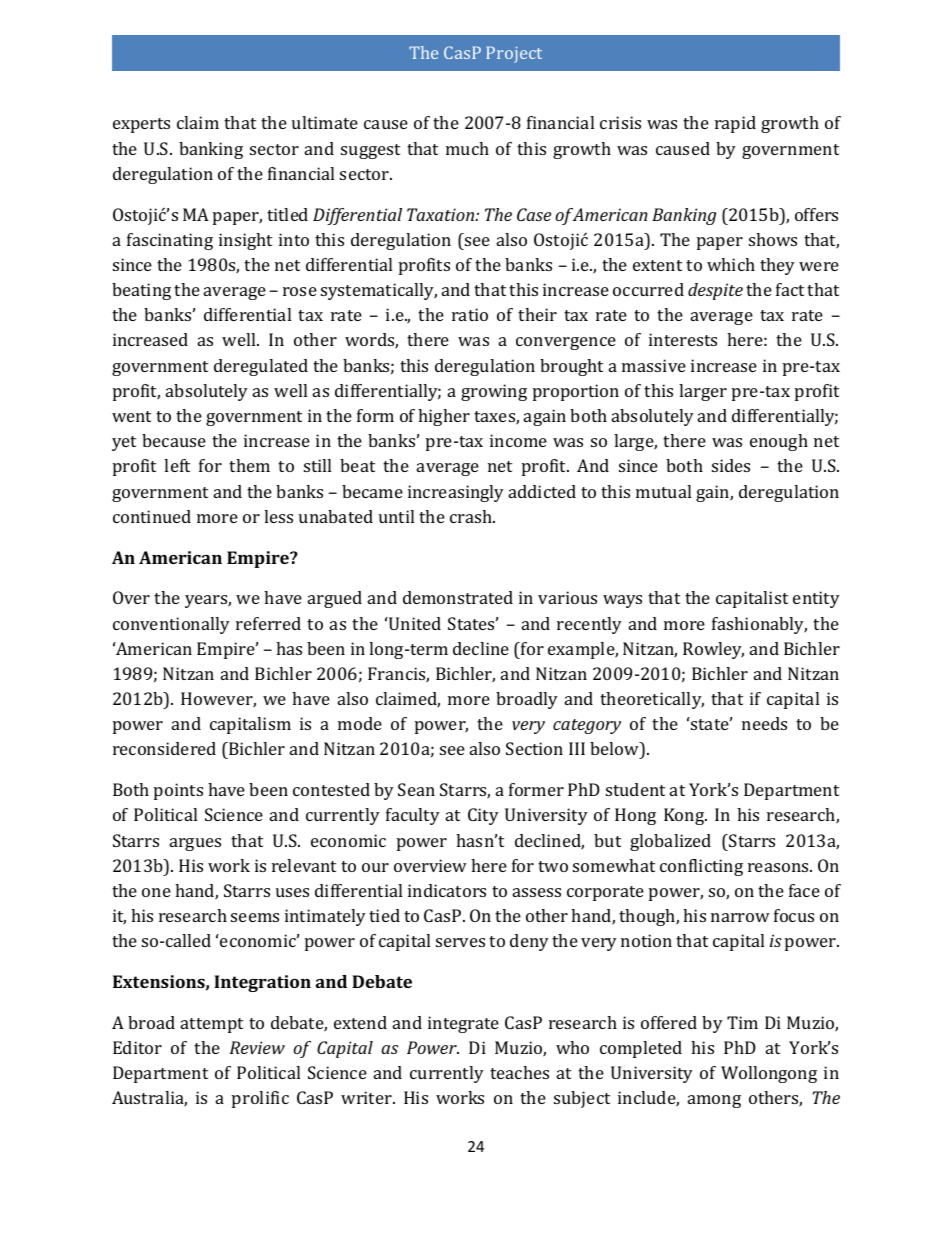 This document has width=952, height=1233. I want to click on conventionally, so click(171, 625).
